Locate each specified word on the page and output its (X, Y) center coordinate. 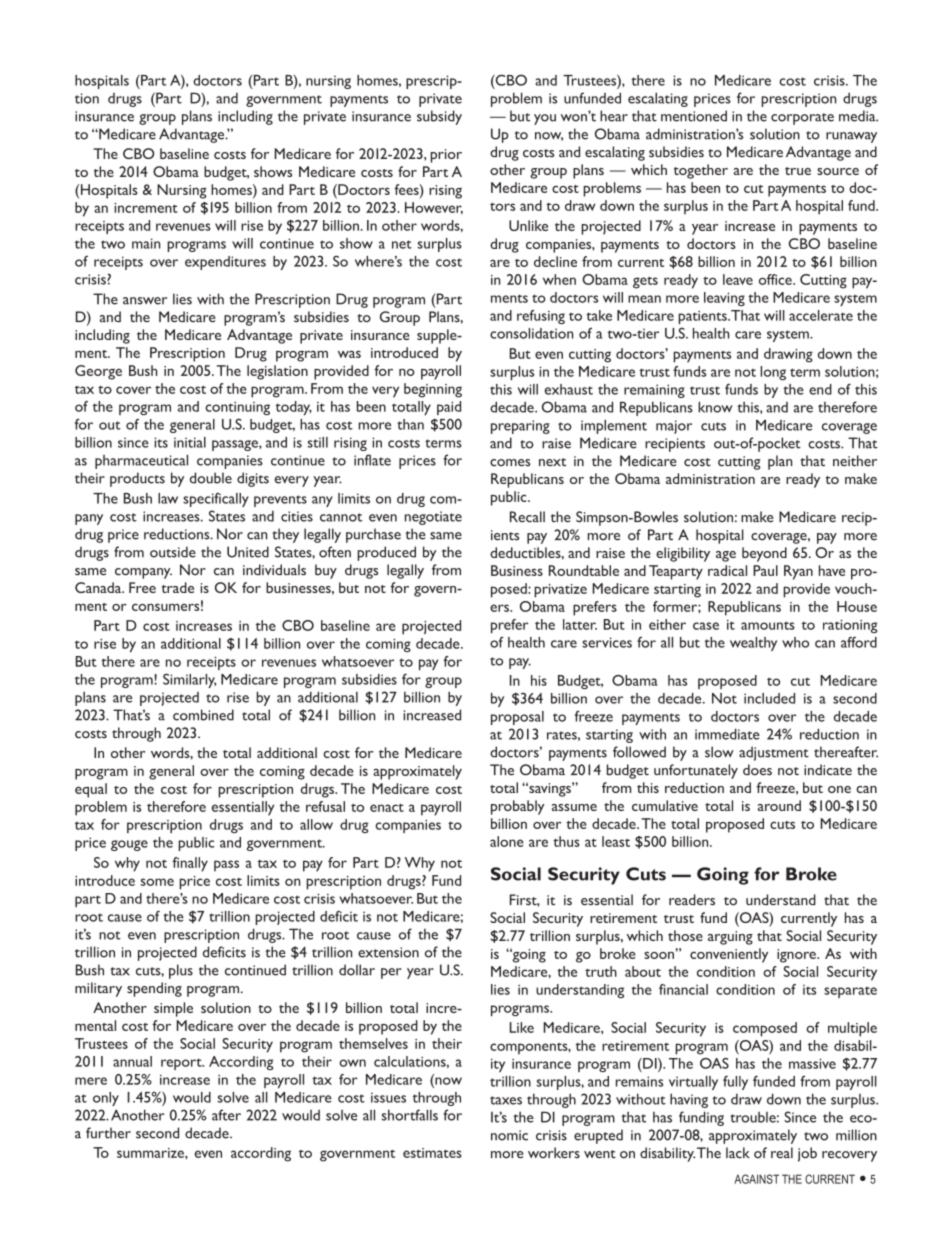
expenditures (225, 263)
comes (510, 463)
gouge (129, 845)
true (798, 171)
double (211, 478)
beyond (764, 554)
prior (446, 156)
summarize (151, 1153)
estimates (432, 1153)
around (779, 805)
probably (517, 807)
